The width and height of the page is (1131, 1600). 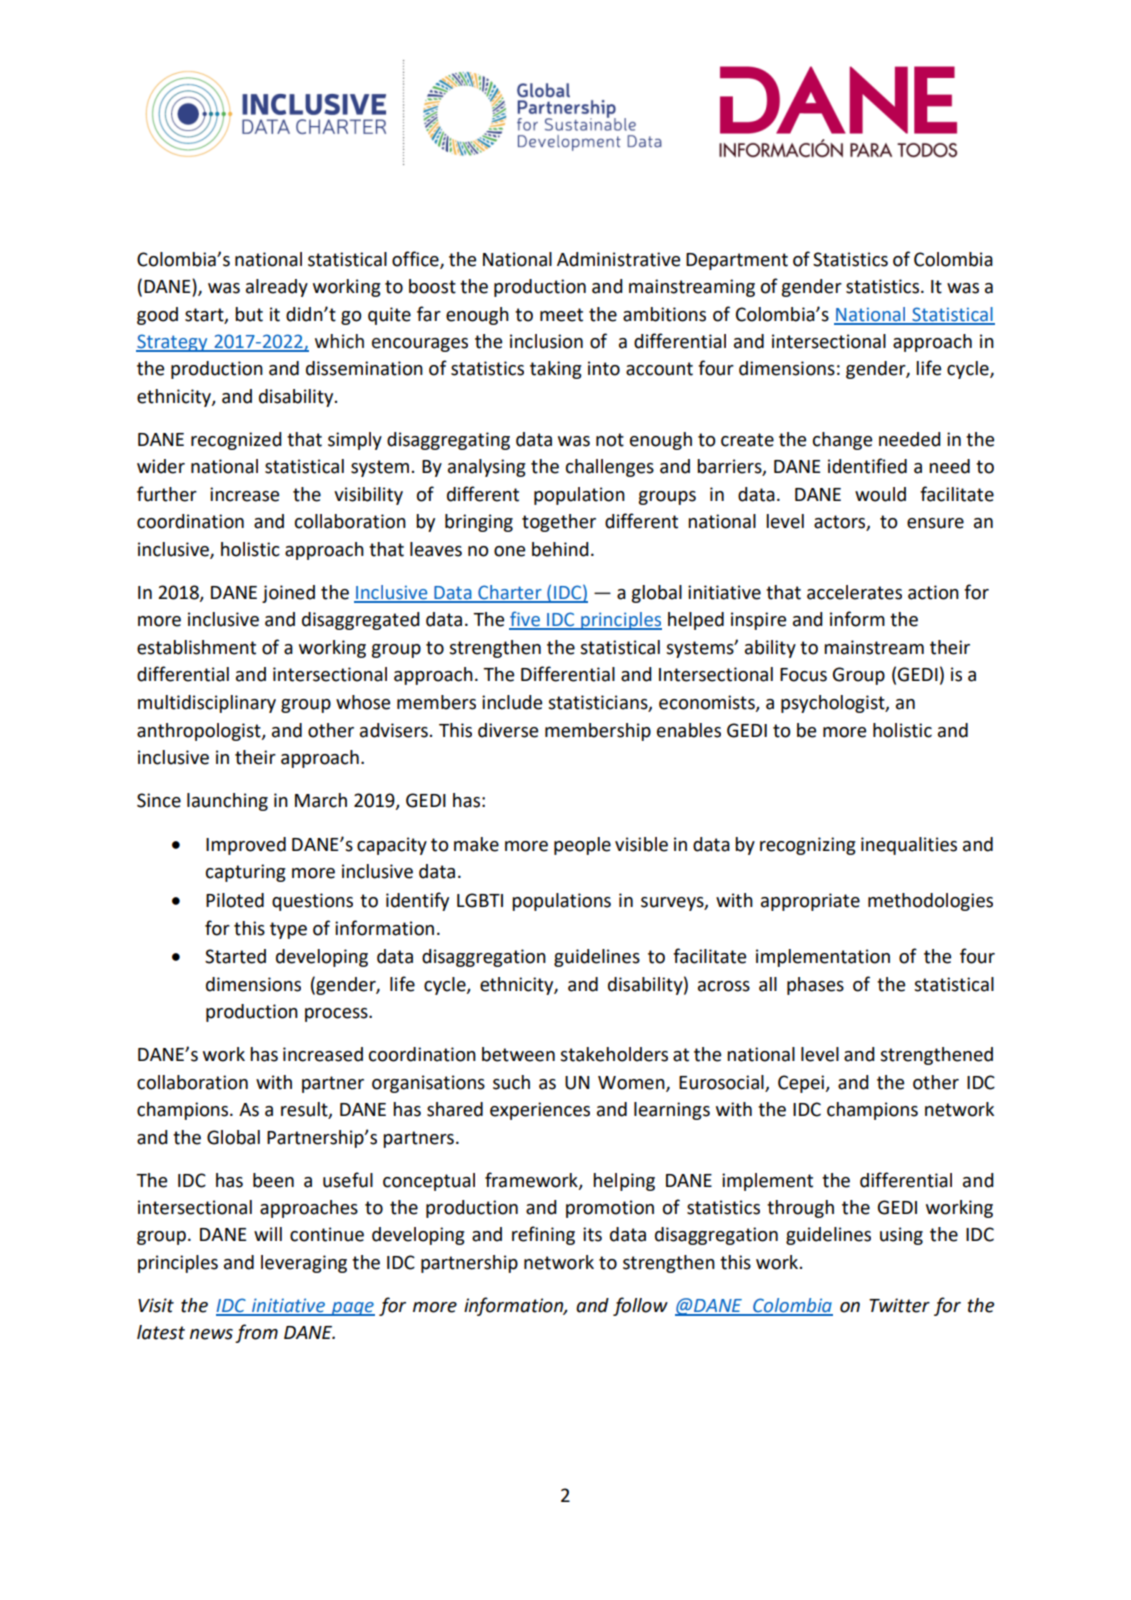 I want to click on meet, so click(x=561, y=315).
